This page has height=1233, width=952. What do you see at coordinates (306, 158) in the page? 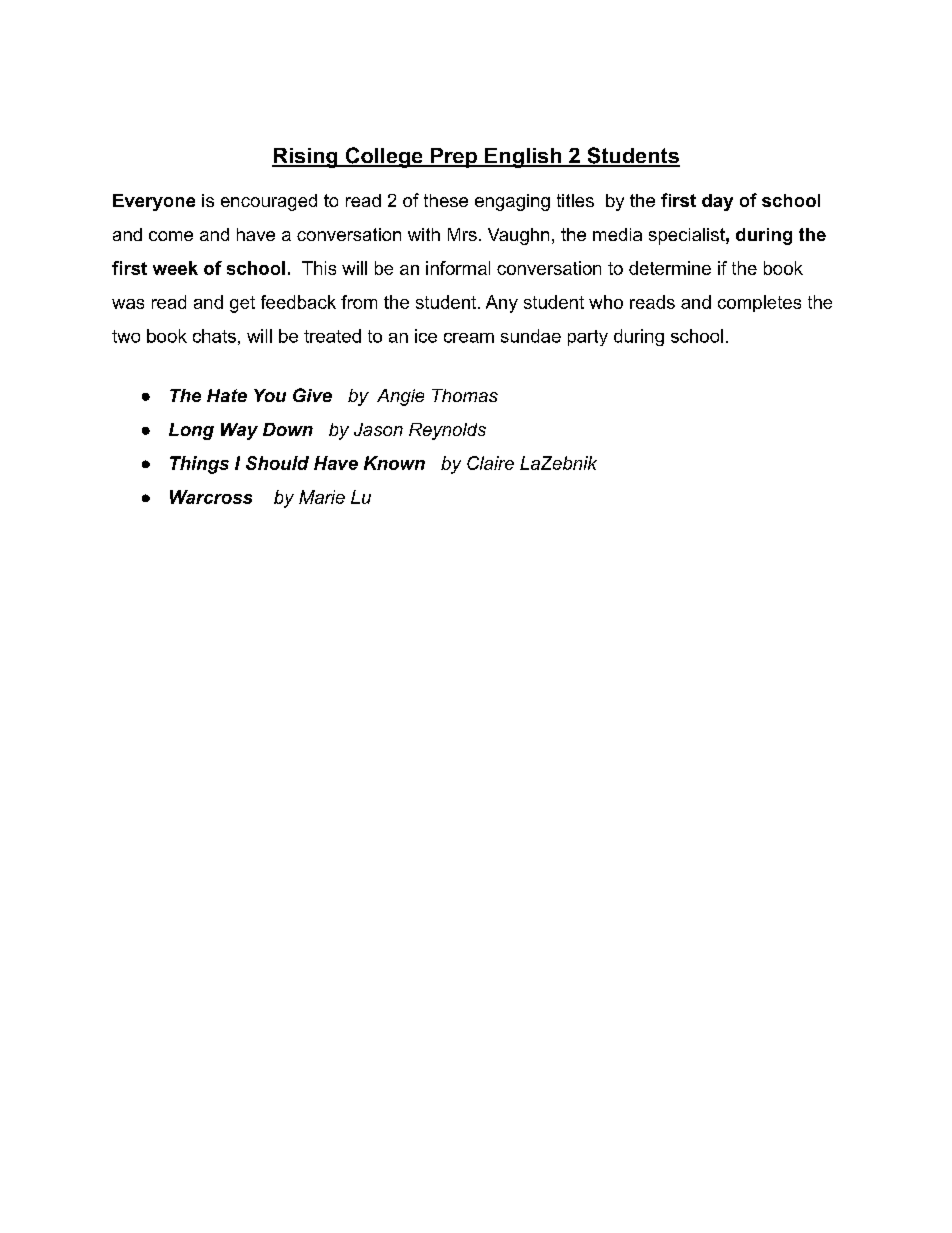
I see `Rising` at bounding box center [306, 158].
